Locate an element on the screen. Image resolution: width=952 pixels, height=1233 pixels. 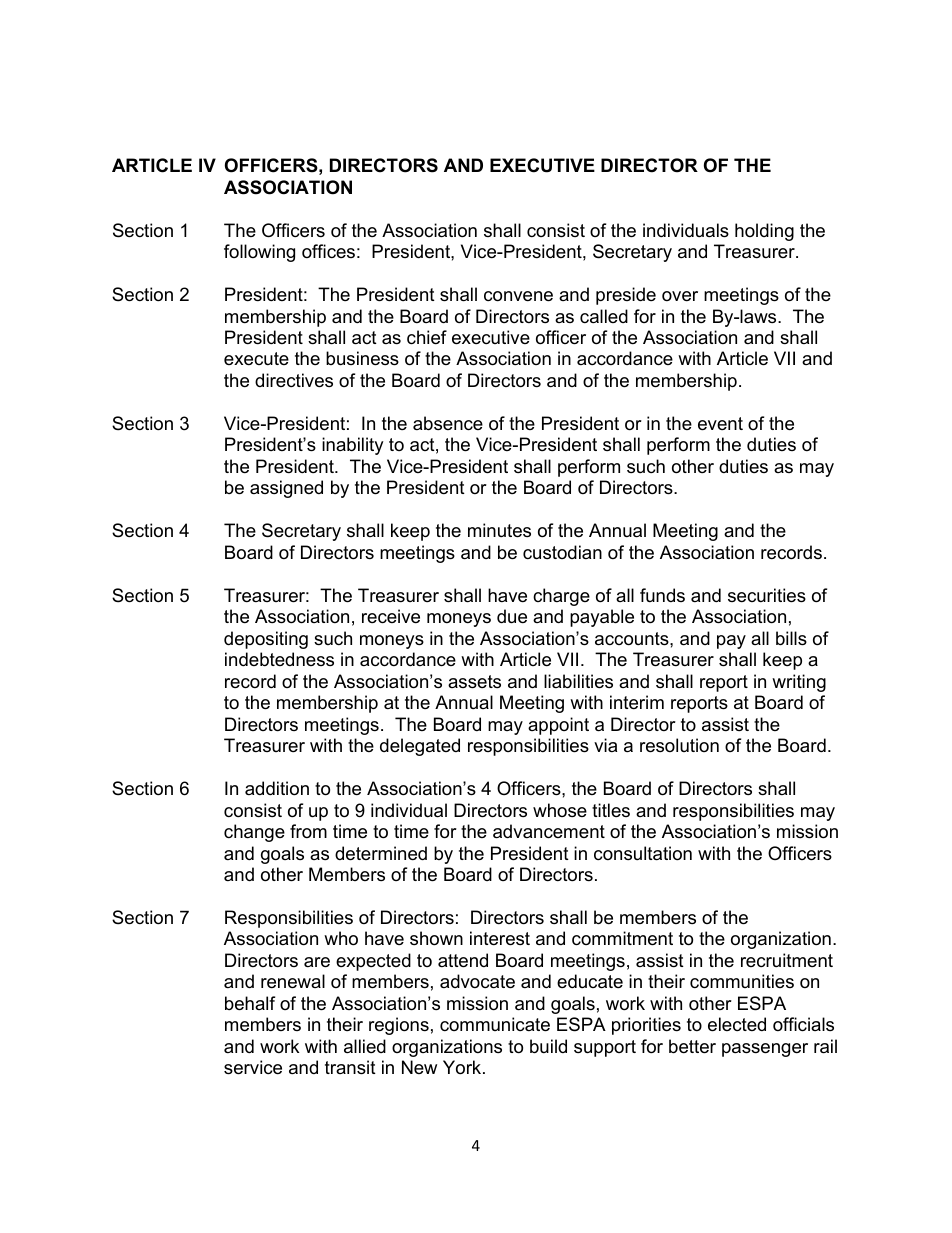
inability is located at coordinates (353, 446).
